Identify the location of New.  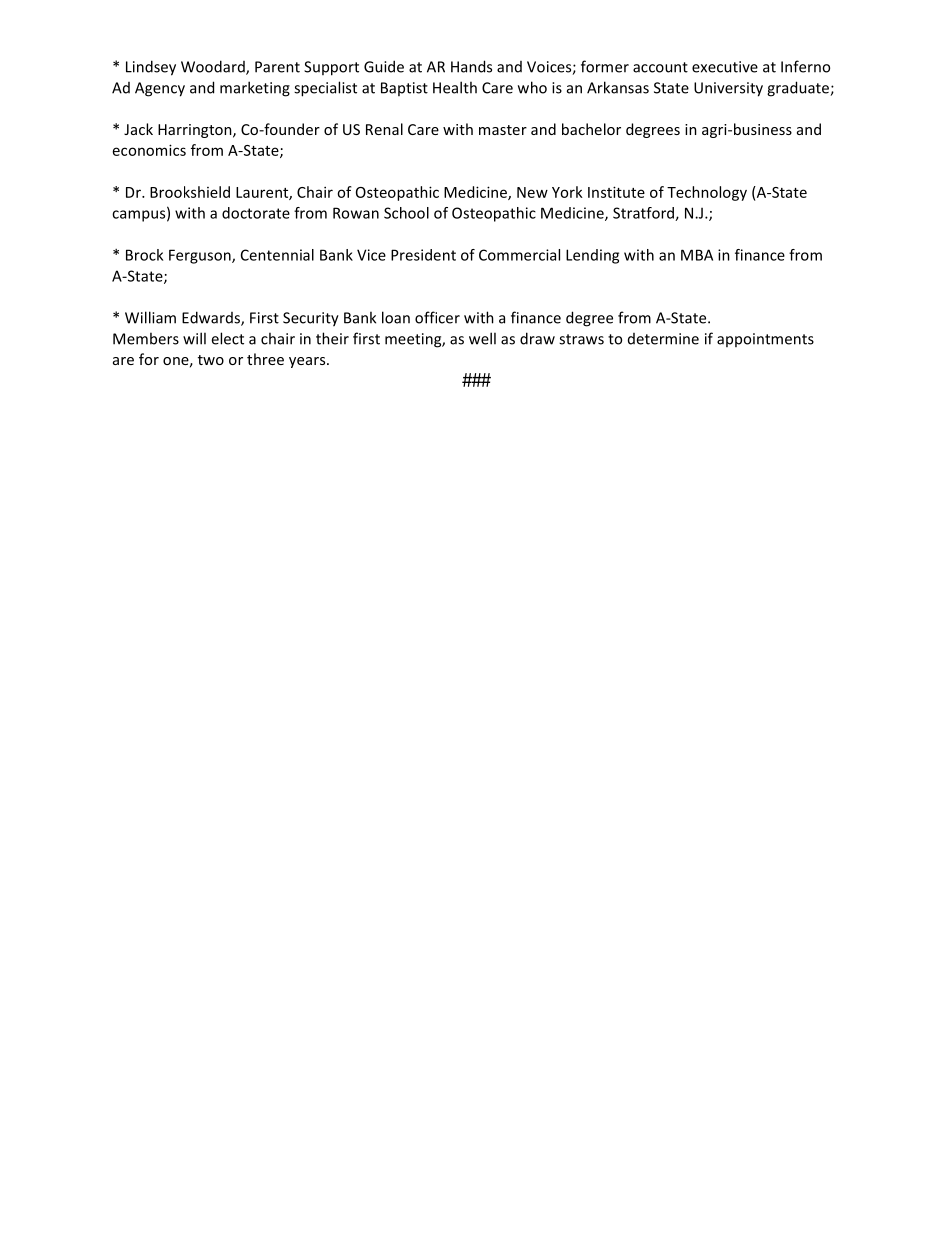
(532, 192).
